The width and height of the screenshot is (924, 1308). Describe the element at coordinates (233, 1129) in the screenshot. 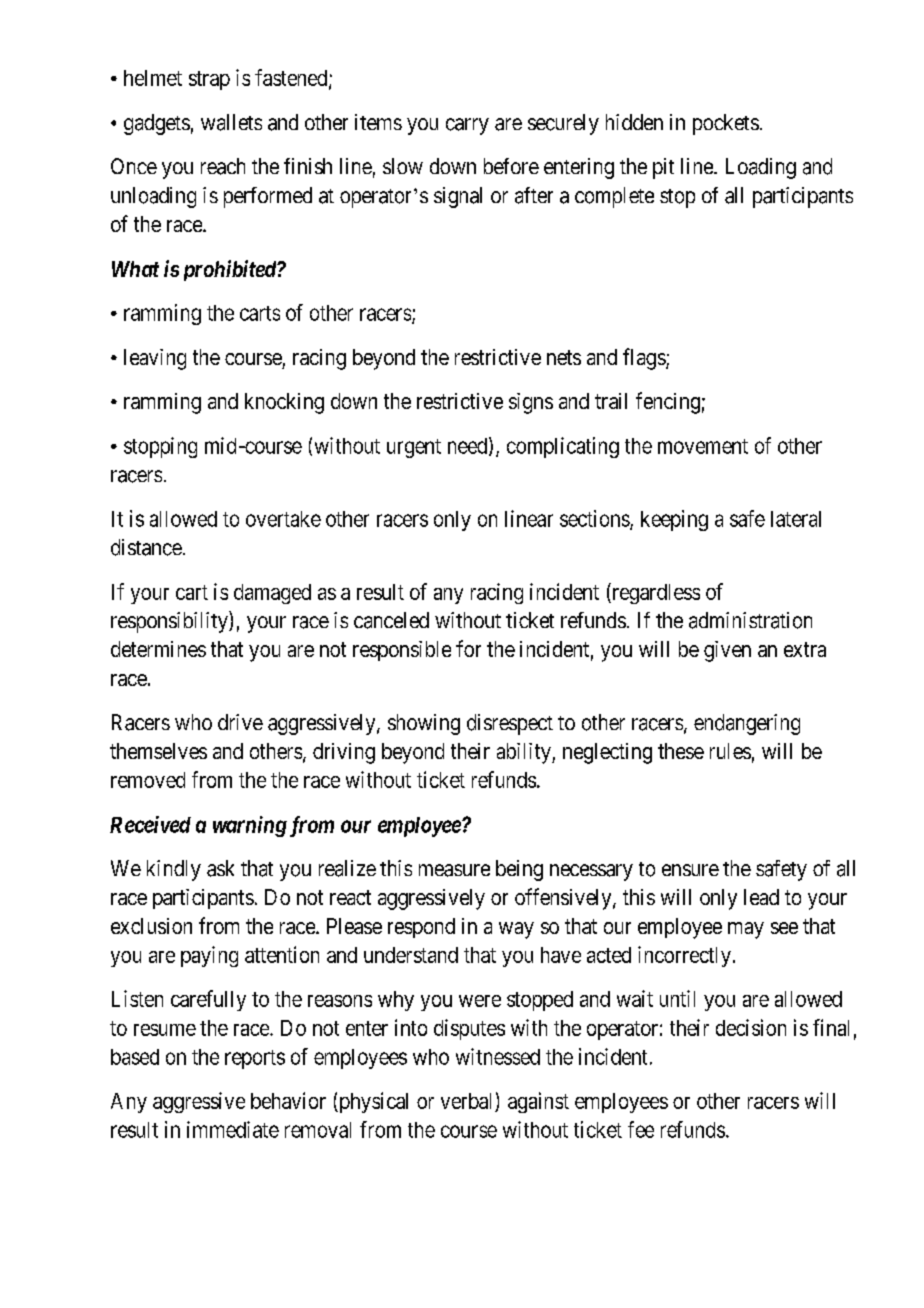

I see `immediate` at that location.
